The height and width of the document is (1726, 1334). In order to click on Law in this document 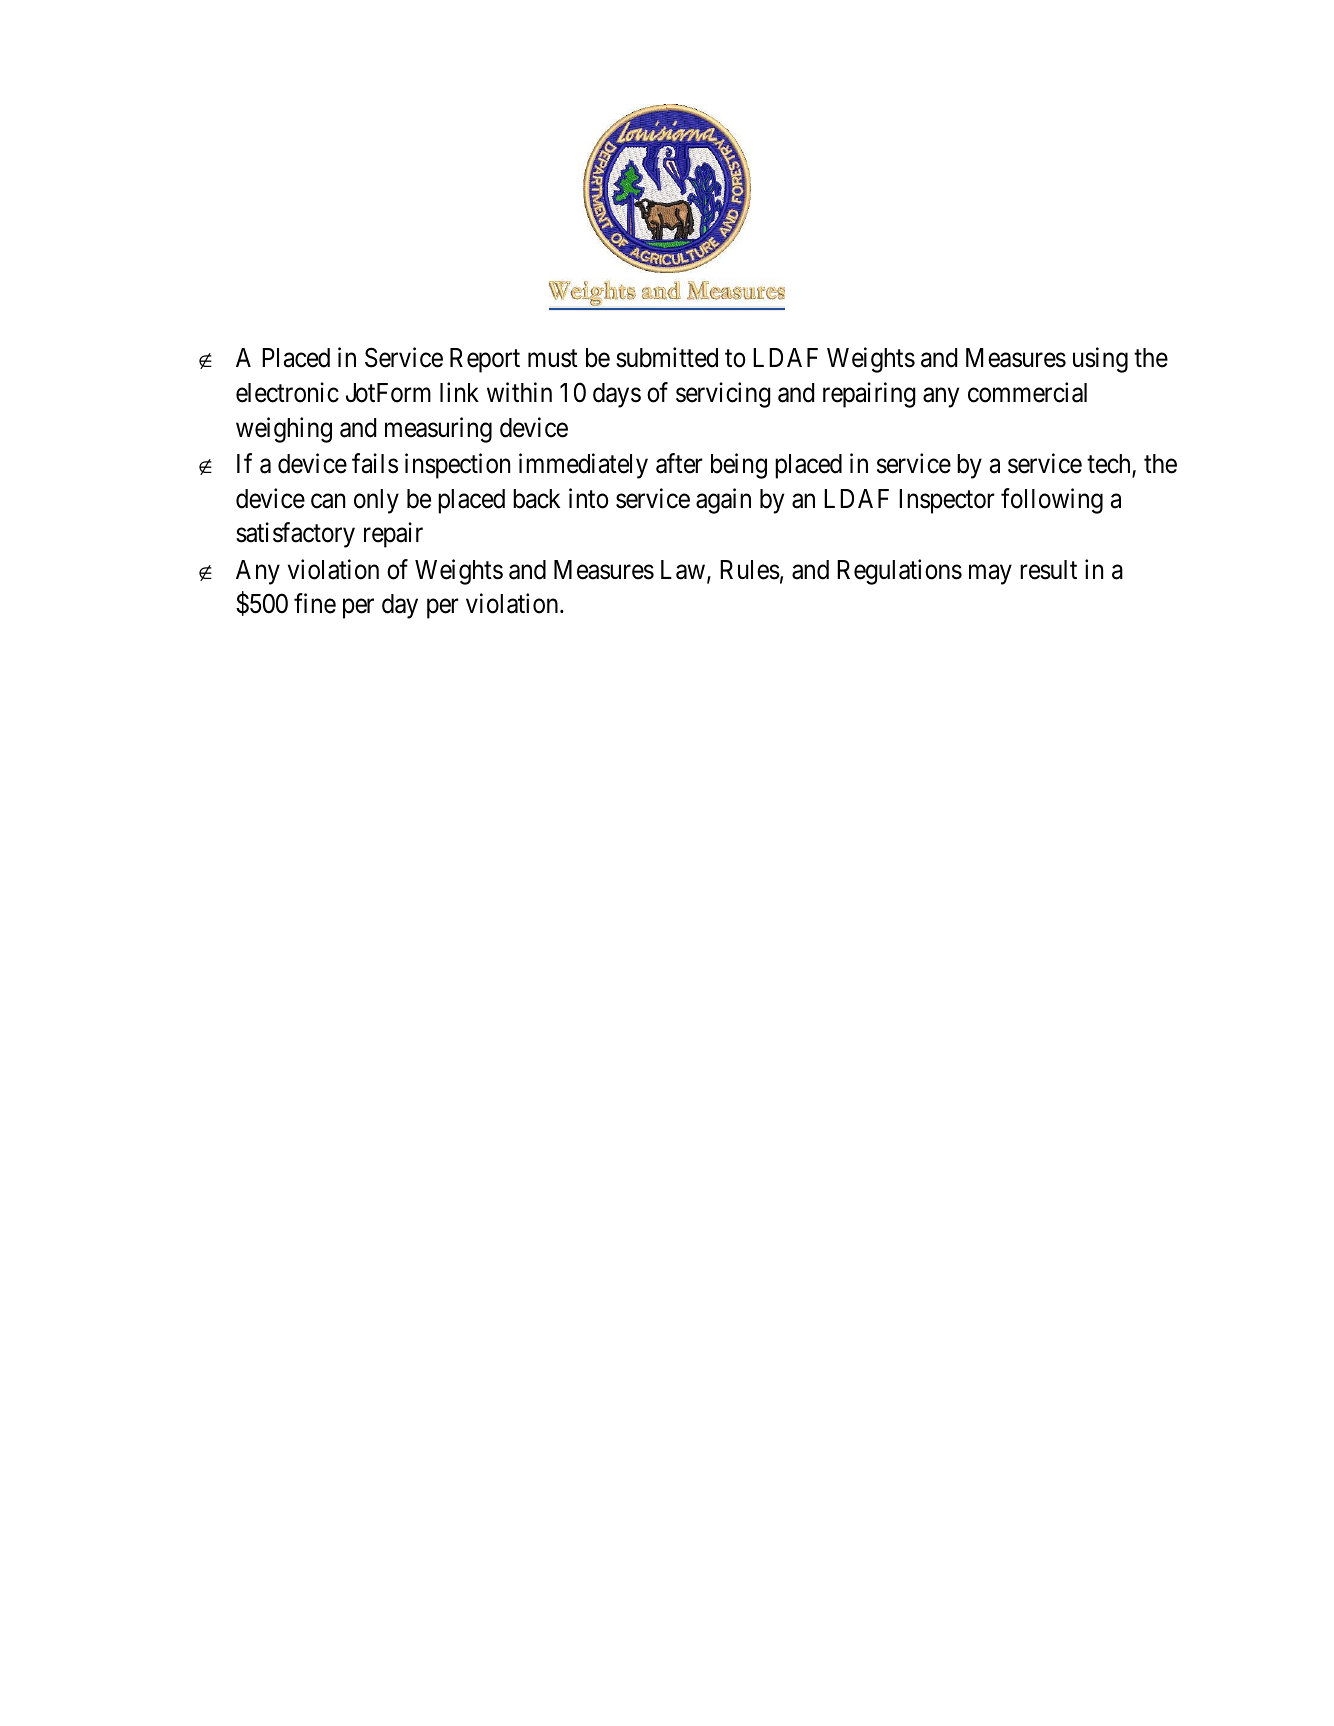, I will do `click(683, 570)`.
